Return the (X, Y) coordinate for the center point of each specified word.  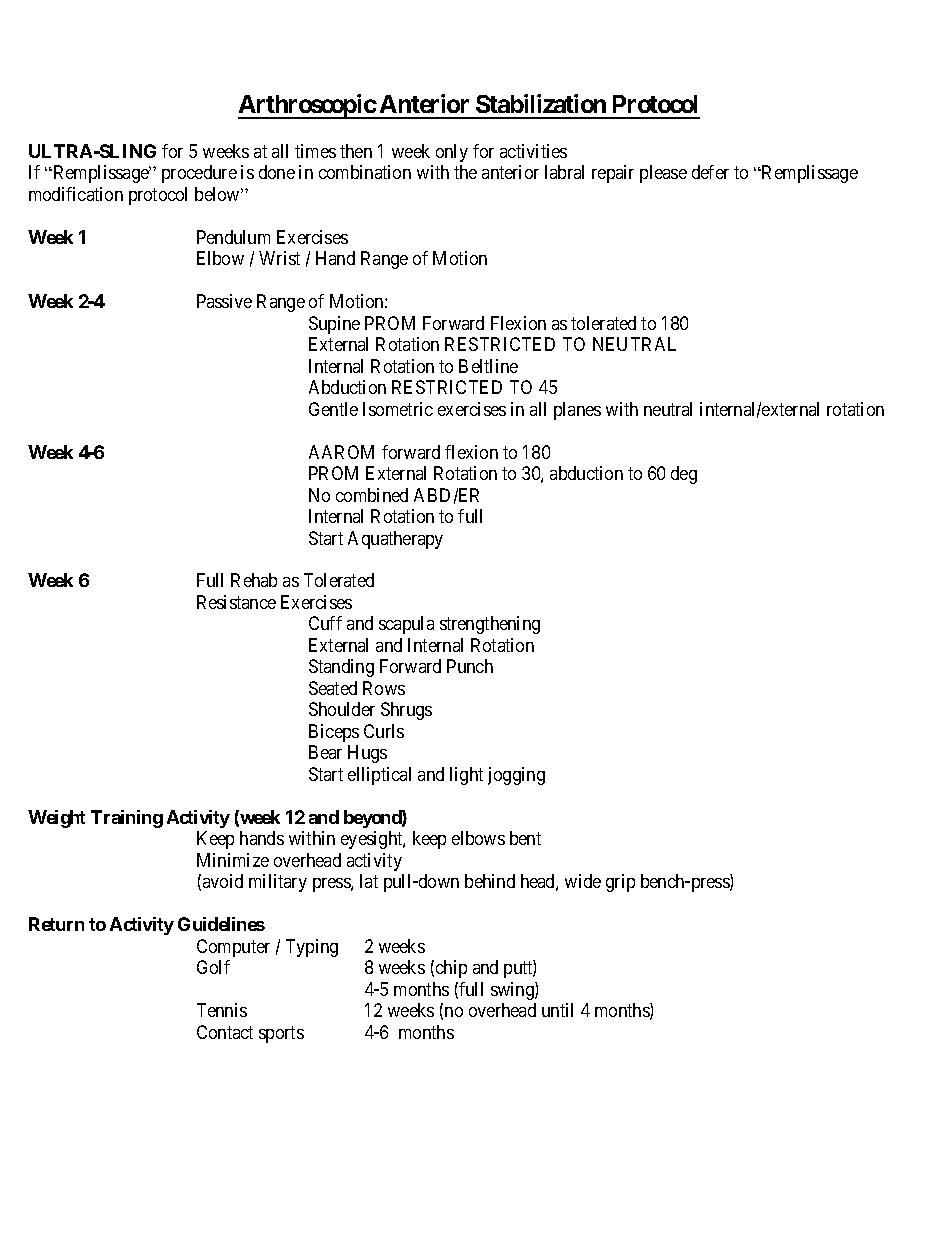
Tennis (222, 1010)
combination (365, 172)
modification (76, 194)
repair (613, 174)
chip (451, 969)
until (557, 1010)
